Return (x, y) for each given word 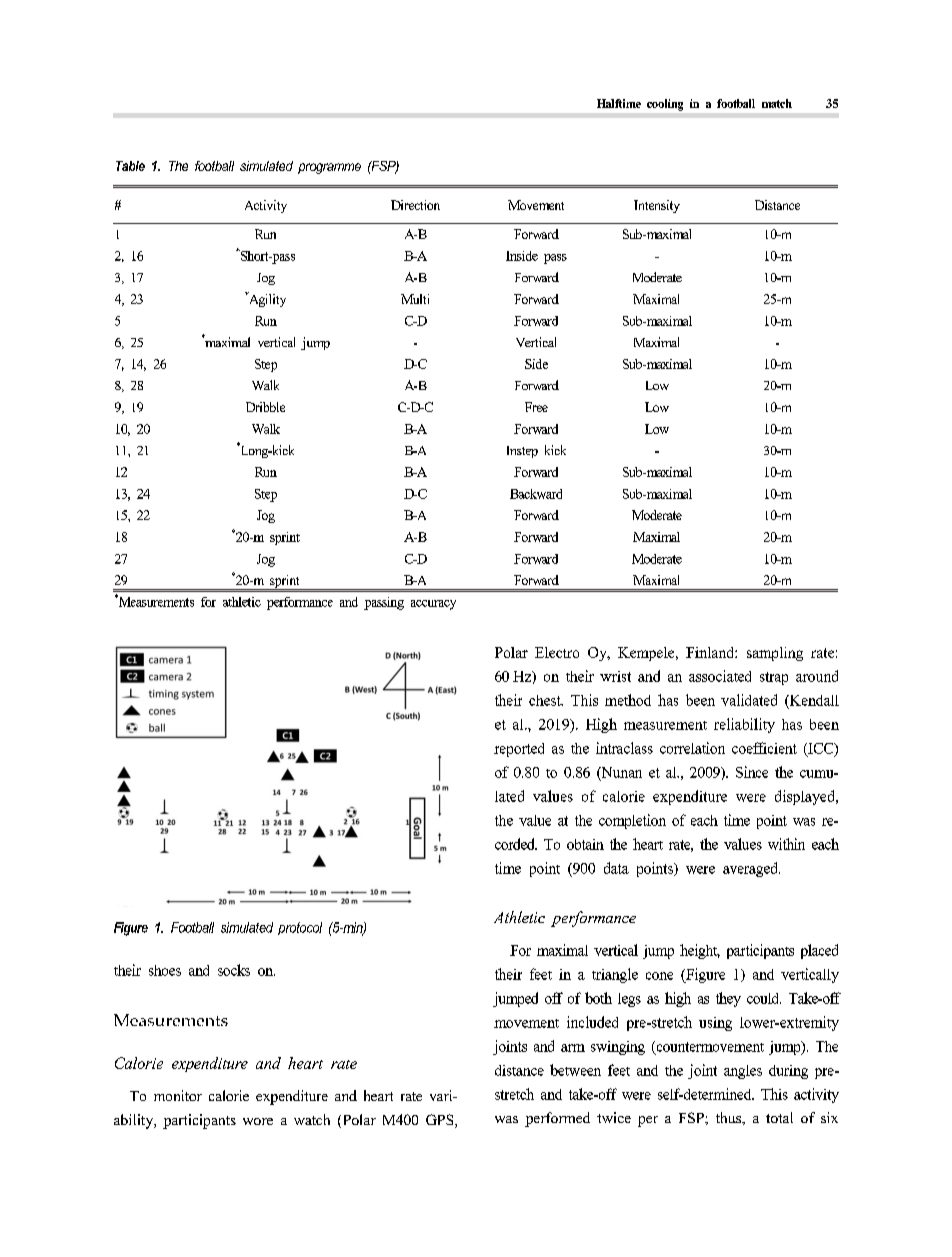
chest (546, 700)
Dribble (265, 407)
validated (749, 700)
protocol (300, 928)
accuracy (433, 605)
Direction (415, 205)
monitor (178, 1095)
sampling (775, 654)
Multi (415, 299)
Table (130, 166)
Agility (266, 299)
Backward (536, 494)
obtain (585, 844)
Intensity (657, 206)
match (777, 103)
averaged (751, 869)
